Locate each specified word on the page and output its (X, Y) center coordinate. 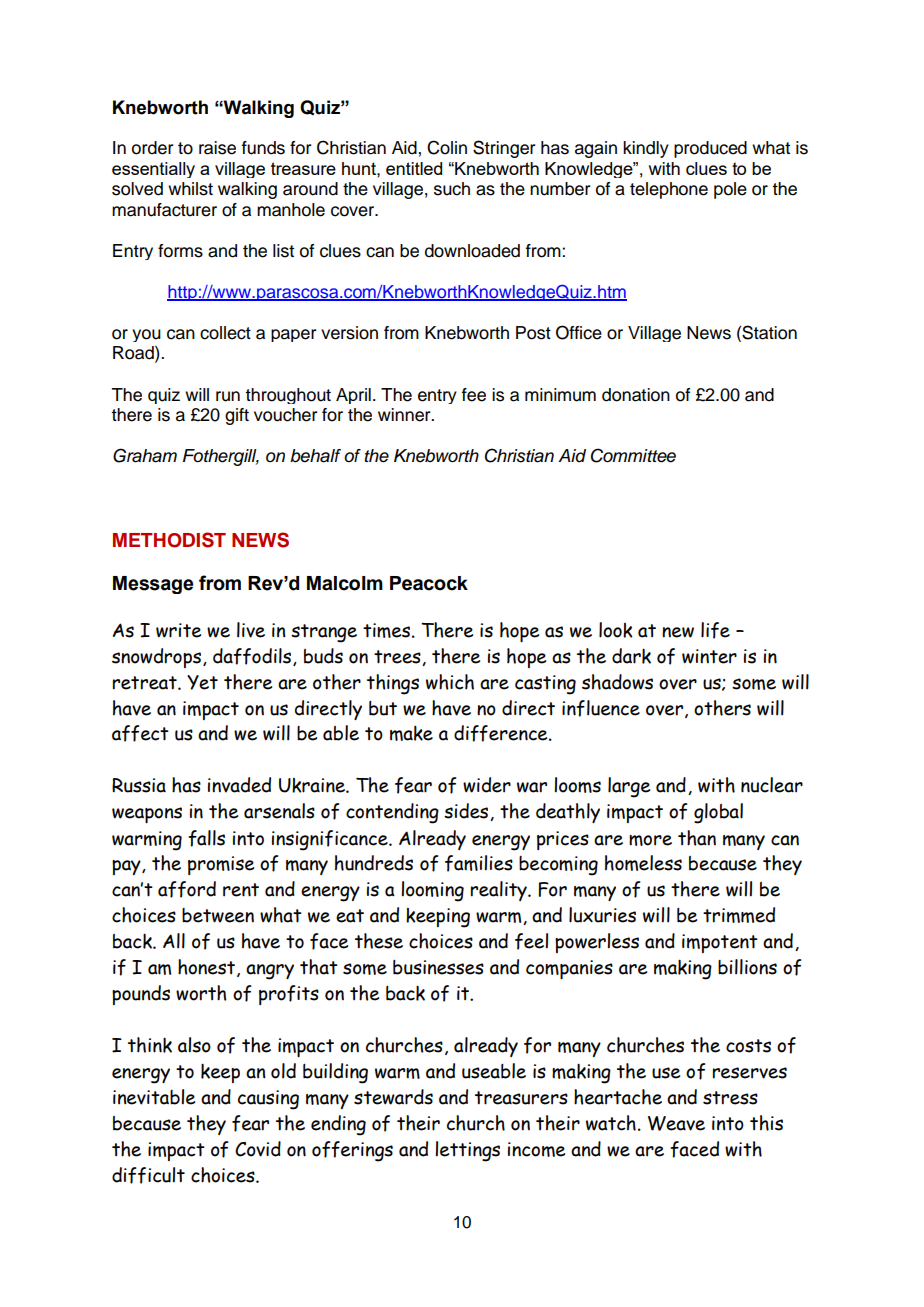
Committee (633, 455)
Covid (258, 1149)
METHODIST (169, 540)
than (697, 838)
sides (467, 812)
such (452, 189)
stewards (393, 1097)
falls (206, 838)
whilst (190, 189)
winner (405, 415)
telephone (669, 190)
